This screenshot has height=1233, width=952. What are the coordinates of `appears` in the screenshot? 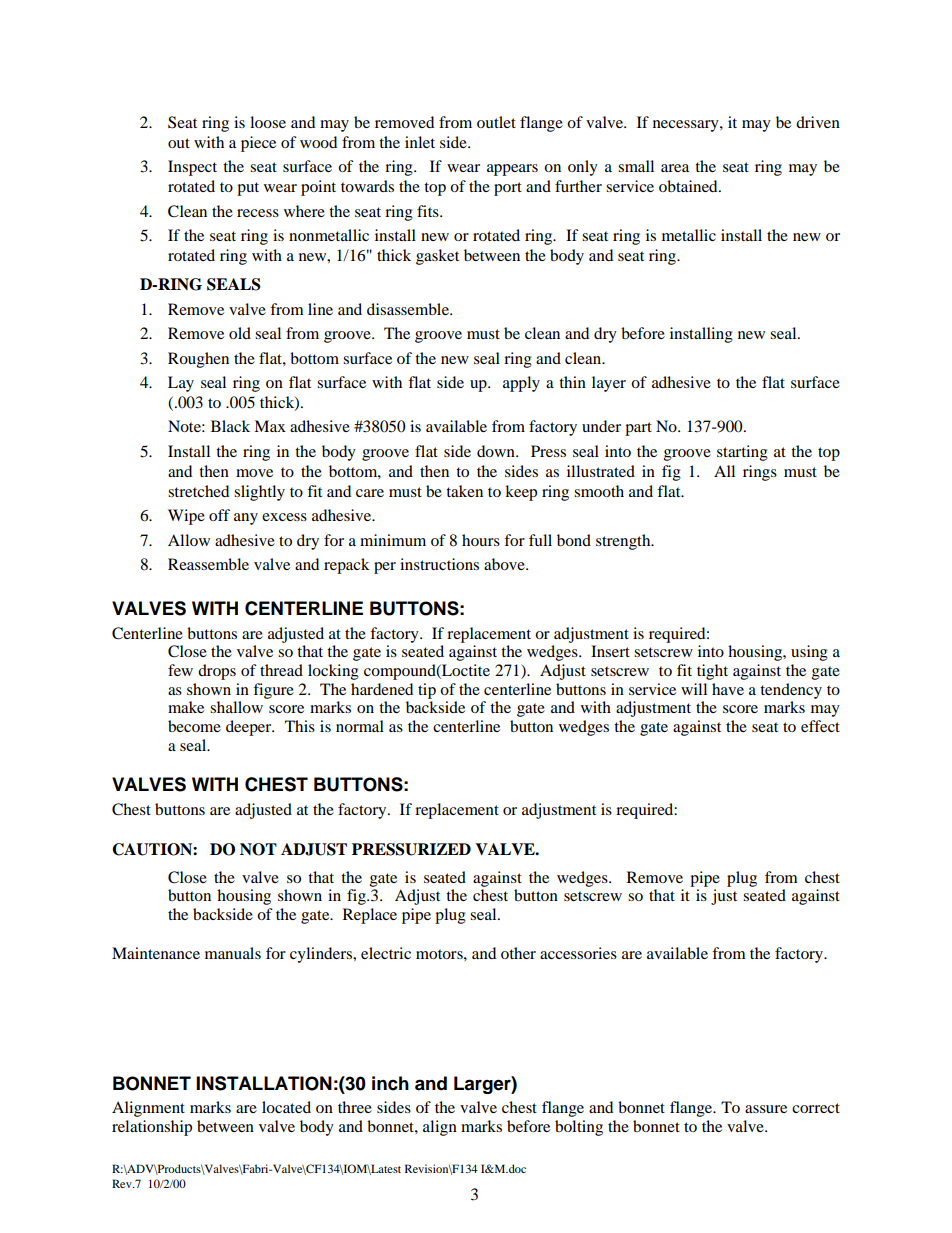 It's located at (512, 170).
